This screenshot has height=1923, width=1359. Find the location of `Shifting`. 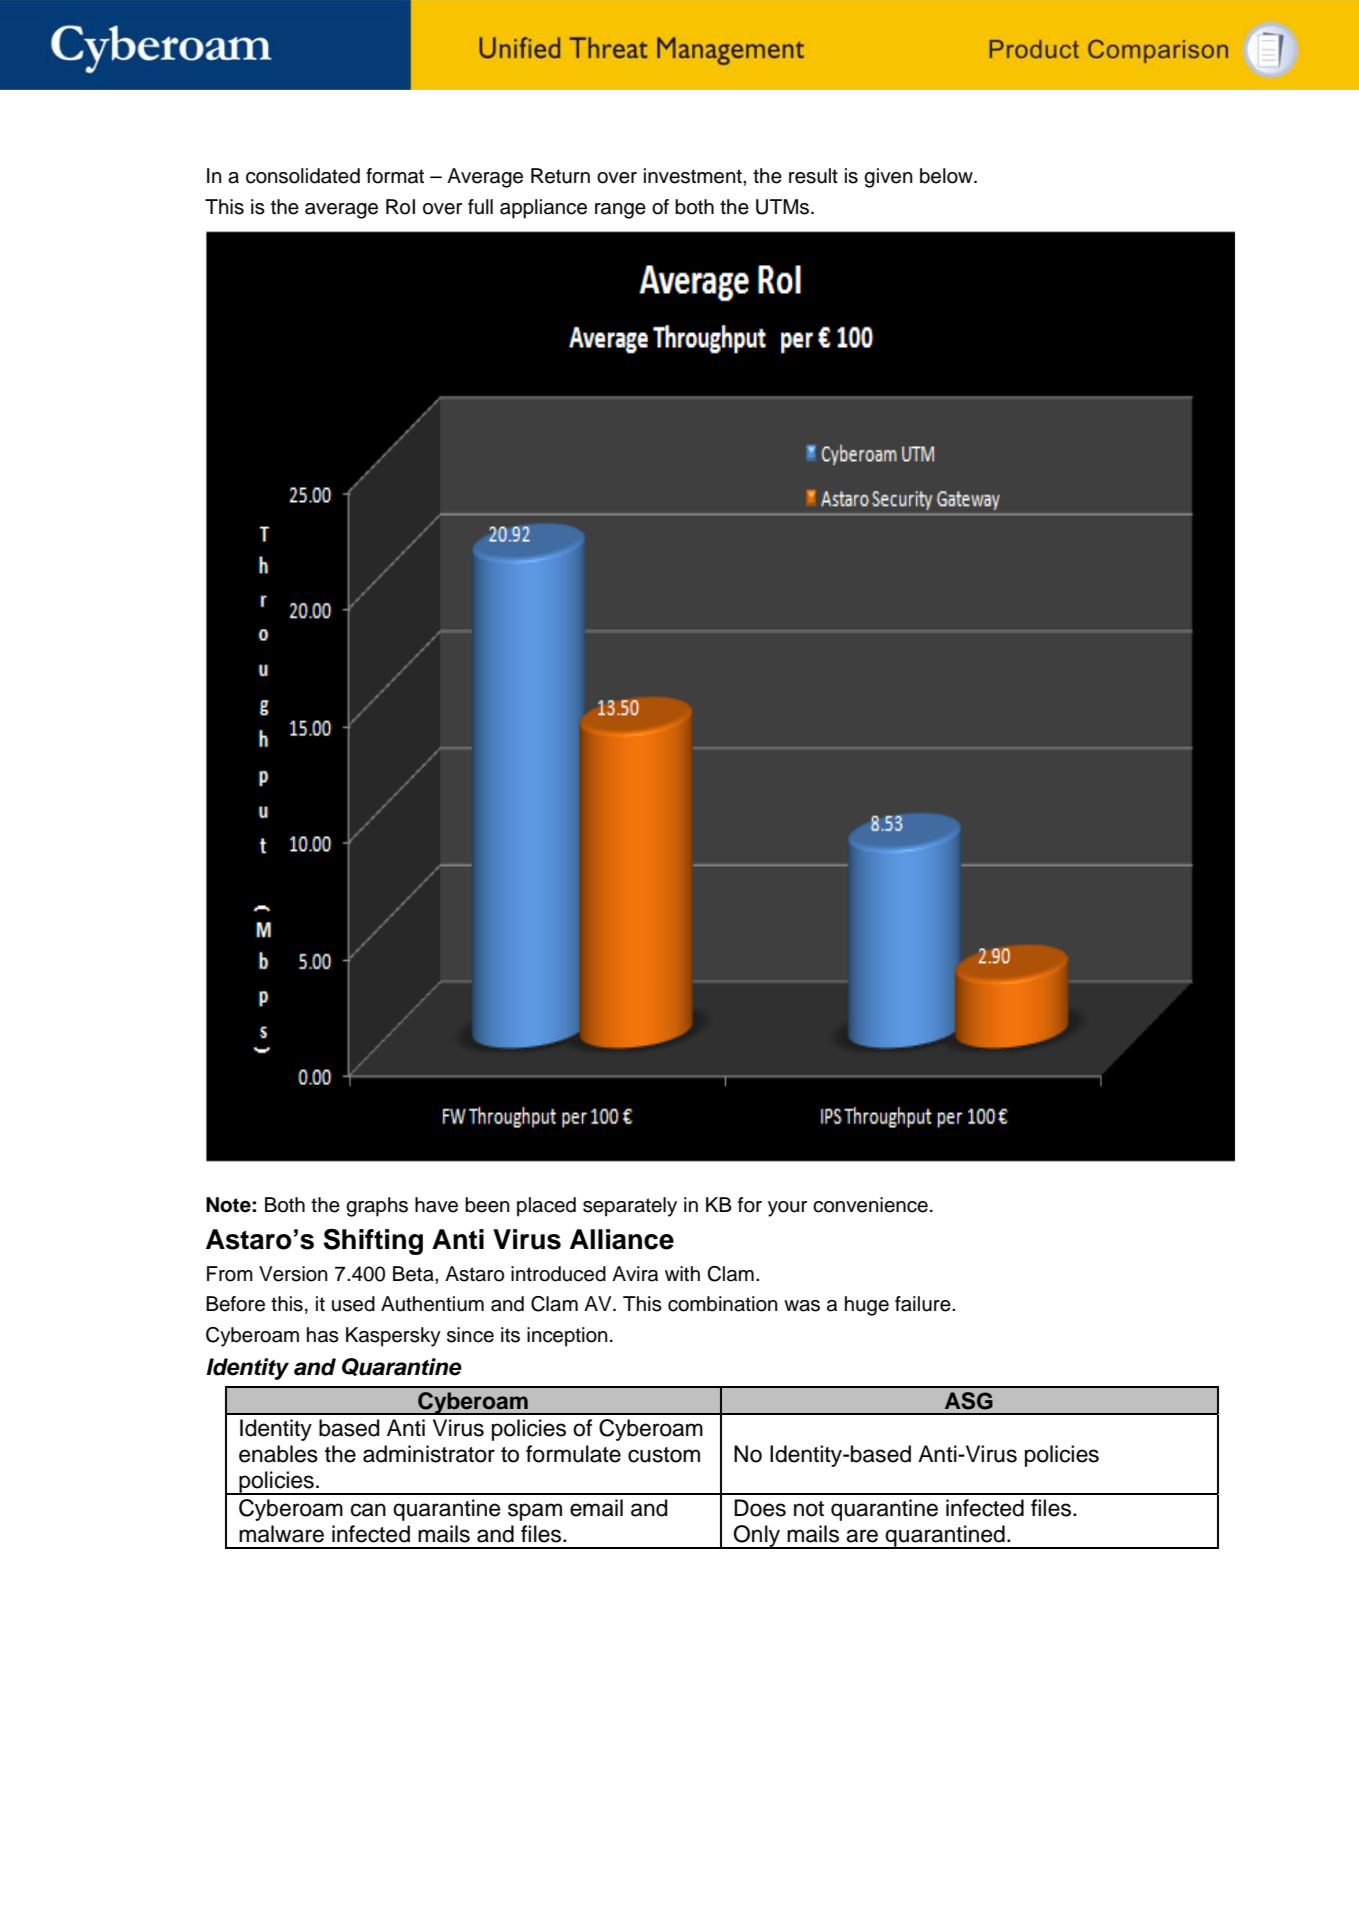

Shifting is located at coordinates (373, 1241).
